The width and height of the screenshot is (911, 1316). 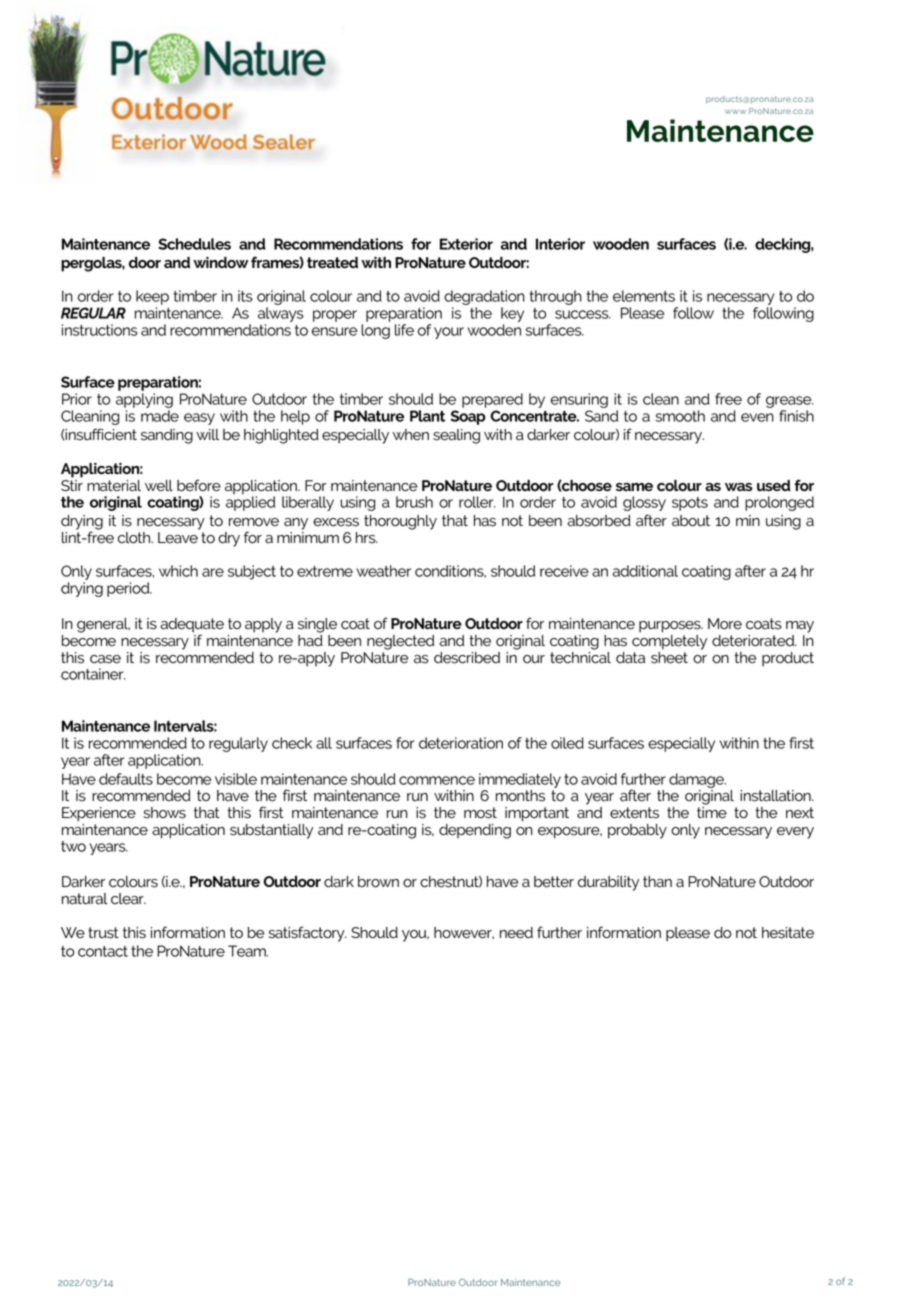 What do you see at coordinates (644, 296) in the screenshot?
I see `elements` at bounding box center [644, 296].
